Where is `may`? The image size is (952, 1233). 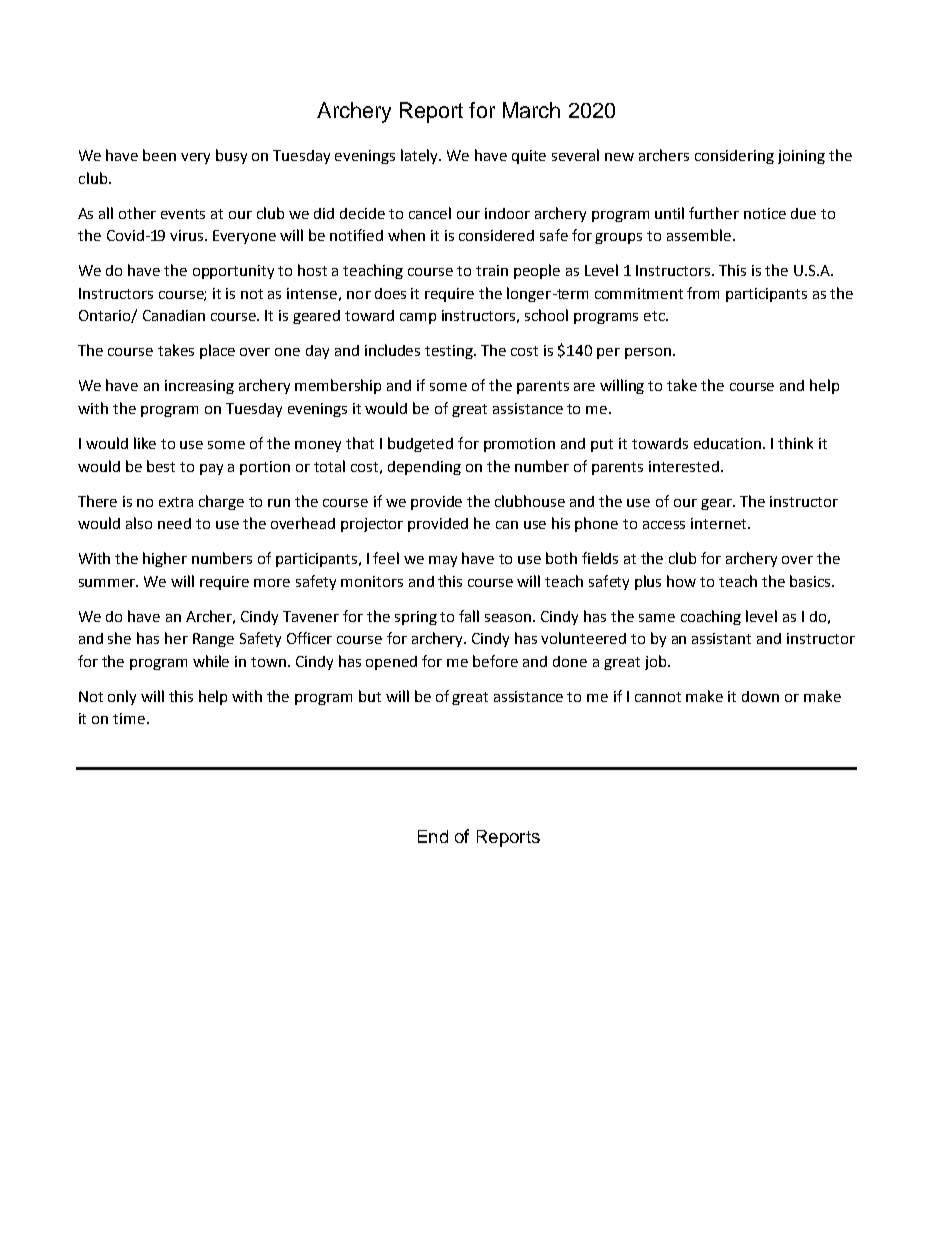 may is located at coordinates (443, 561).
